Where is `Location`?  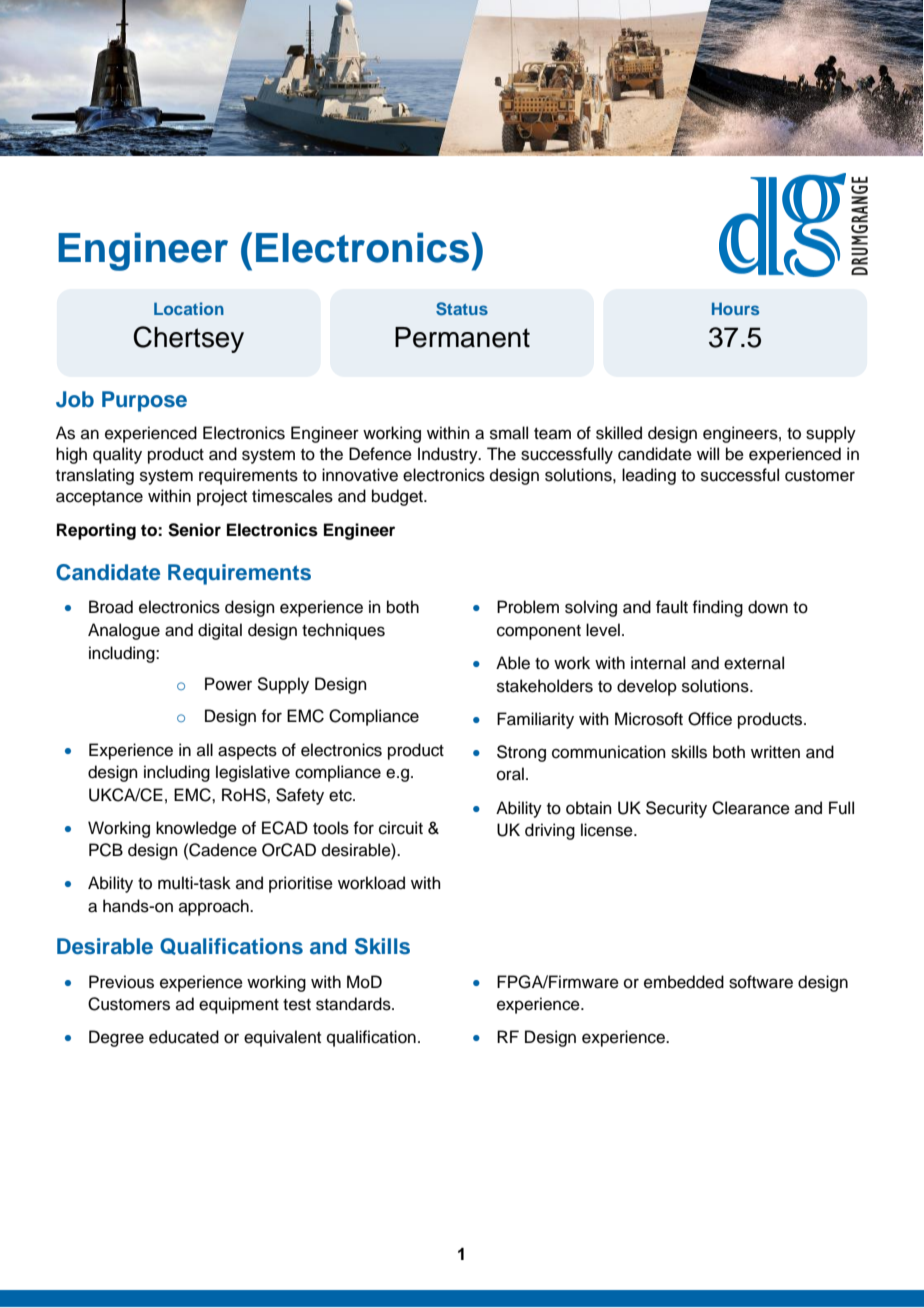 Location is located at coordinates (189, 308).
